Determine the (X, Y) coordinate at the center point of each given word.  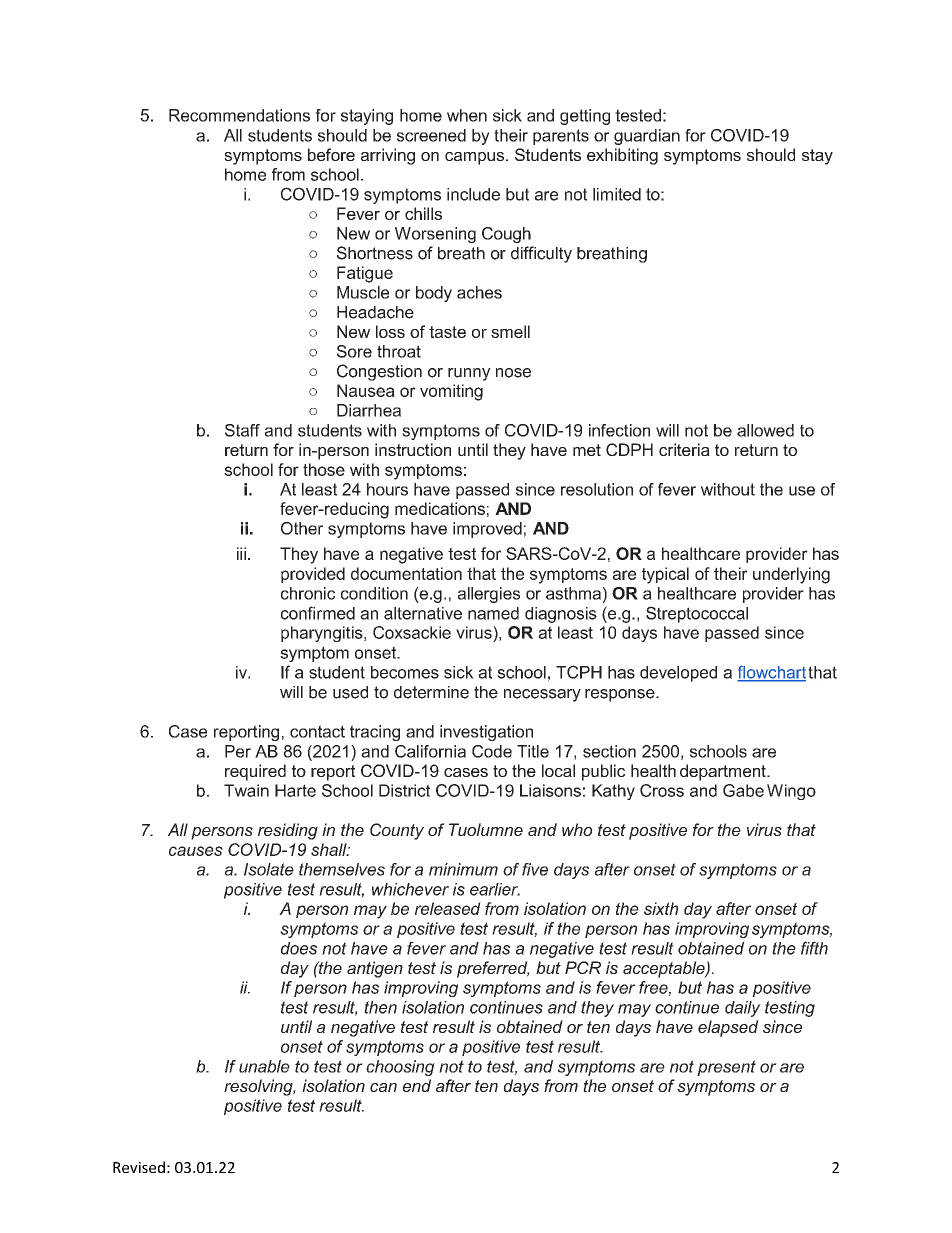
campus (474, 158)
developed (678, 674)
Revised (139, 1167)
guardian (647, 137)
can (383, 1087)
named (493, 613)
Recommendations (239, 115)
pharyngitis (323, 634)
